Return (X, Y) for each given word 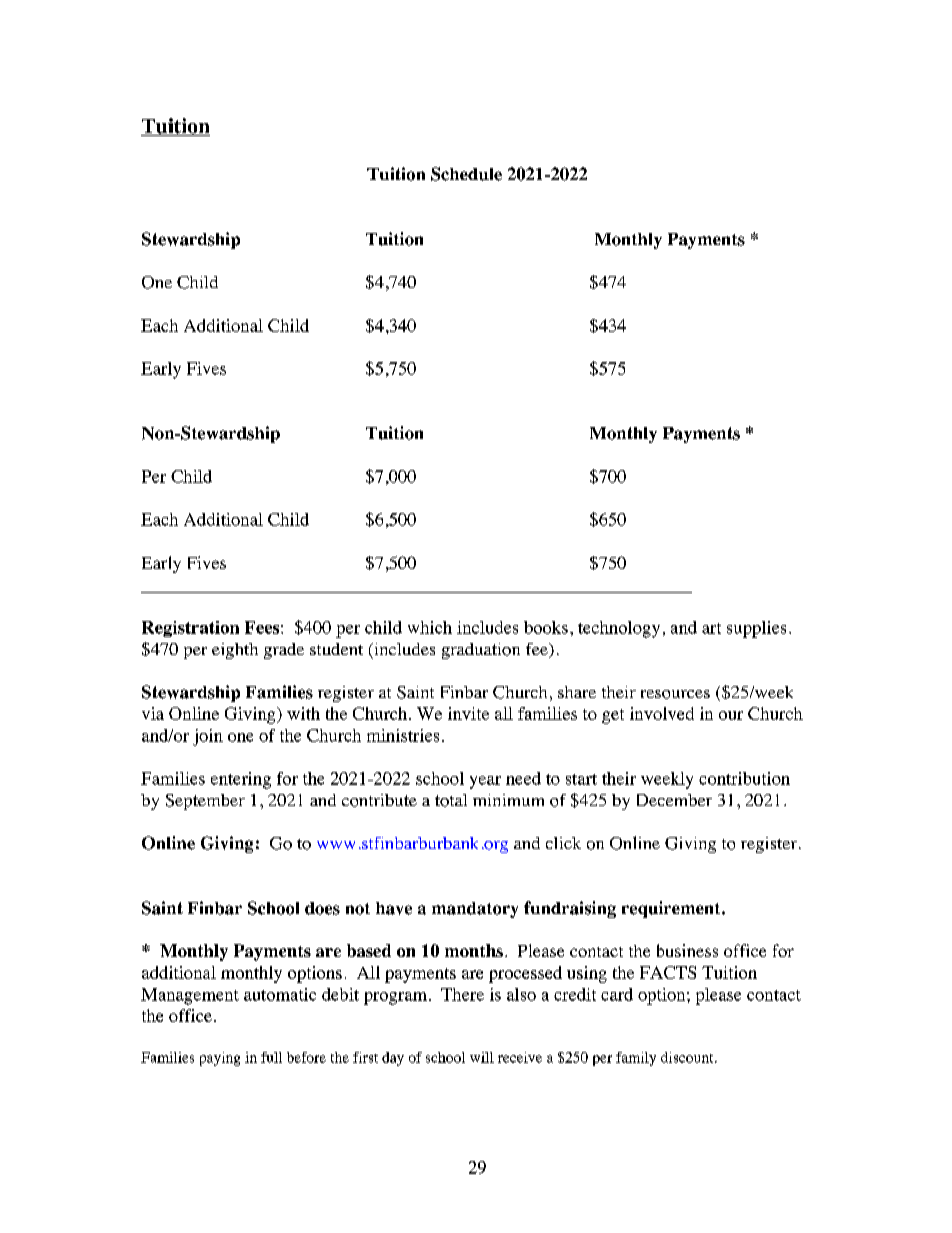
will (482, 1057)
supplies (756, 629)
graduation (481, 651)
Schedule (466, 174)
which (430, 627)
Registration (190, 629)
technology (619, 629)
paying (220, 1059)
